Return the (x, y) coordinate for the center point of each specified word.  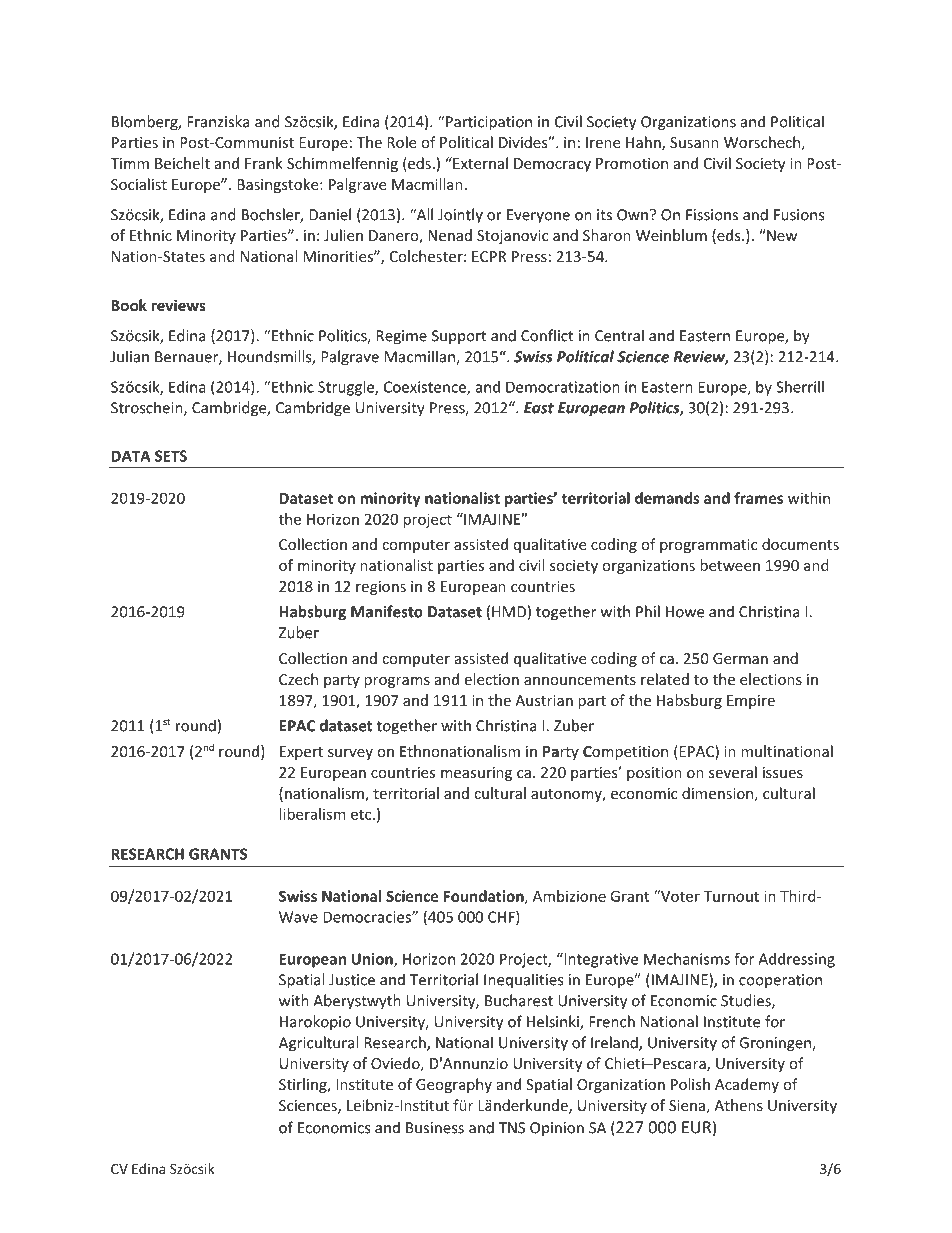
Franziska (218, 121)
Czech (298, 679)
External (479, 163)
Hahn (644, 143)
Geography (454, 1085)
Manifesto (387, 611)
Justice (352, 980)
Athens (738, 1105)
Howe (685, 612)
